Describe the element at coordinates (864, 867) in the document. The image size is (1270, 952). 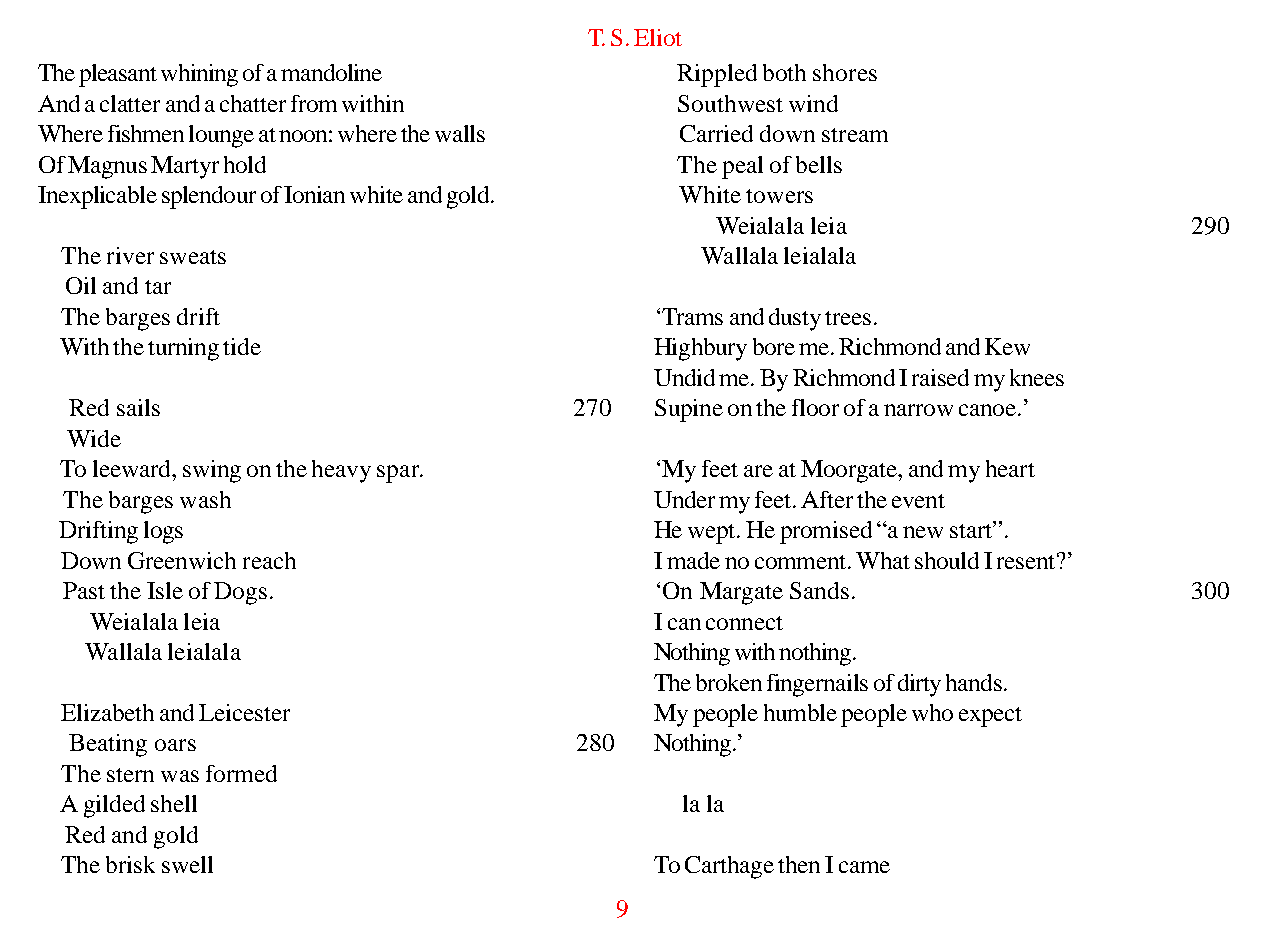
I see `came` at that location.
